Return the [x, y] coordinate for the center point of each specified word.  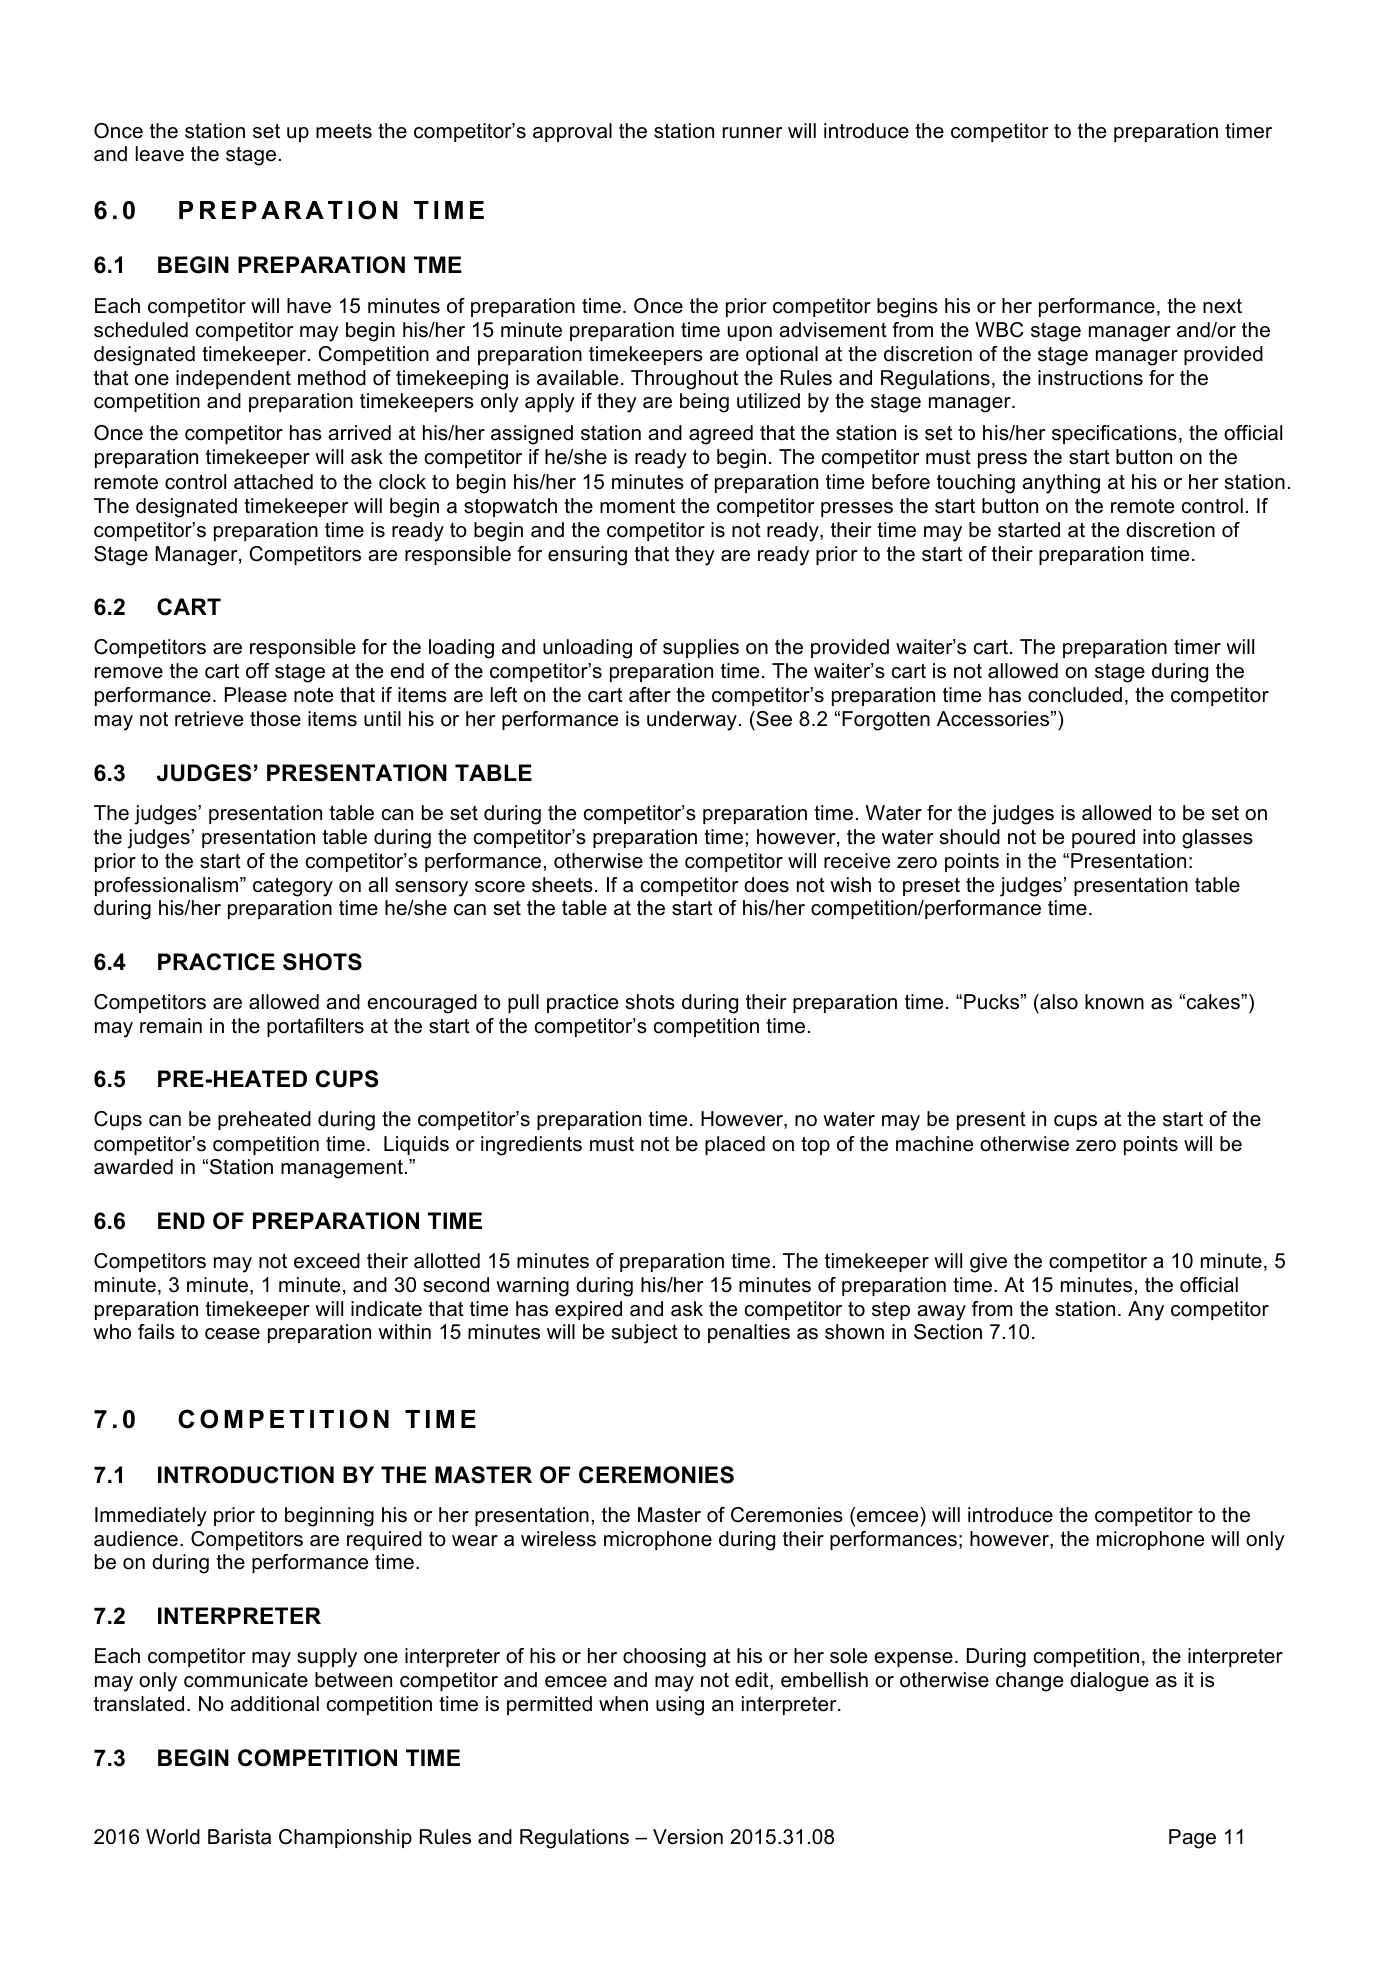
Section [948, 1332]
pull [523, 1003]
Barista [239, 1837]
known [1114, 1002]
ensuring [587, 556]
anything [1061, 484]
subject [645, 1334]
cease [232, 1334]
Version [688, 1837]
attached [273, 482]
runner [752, 133]
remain [171, 1026]
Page [1192, 1839]
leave [160, 154]
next [1222, 306]
